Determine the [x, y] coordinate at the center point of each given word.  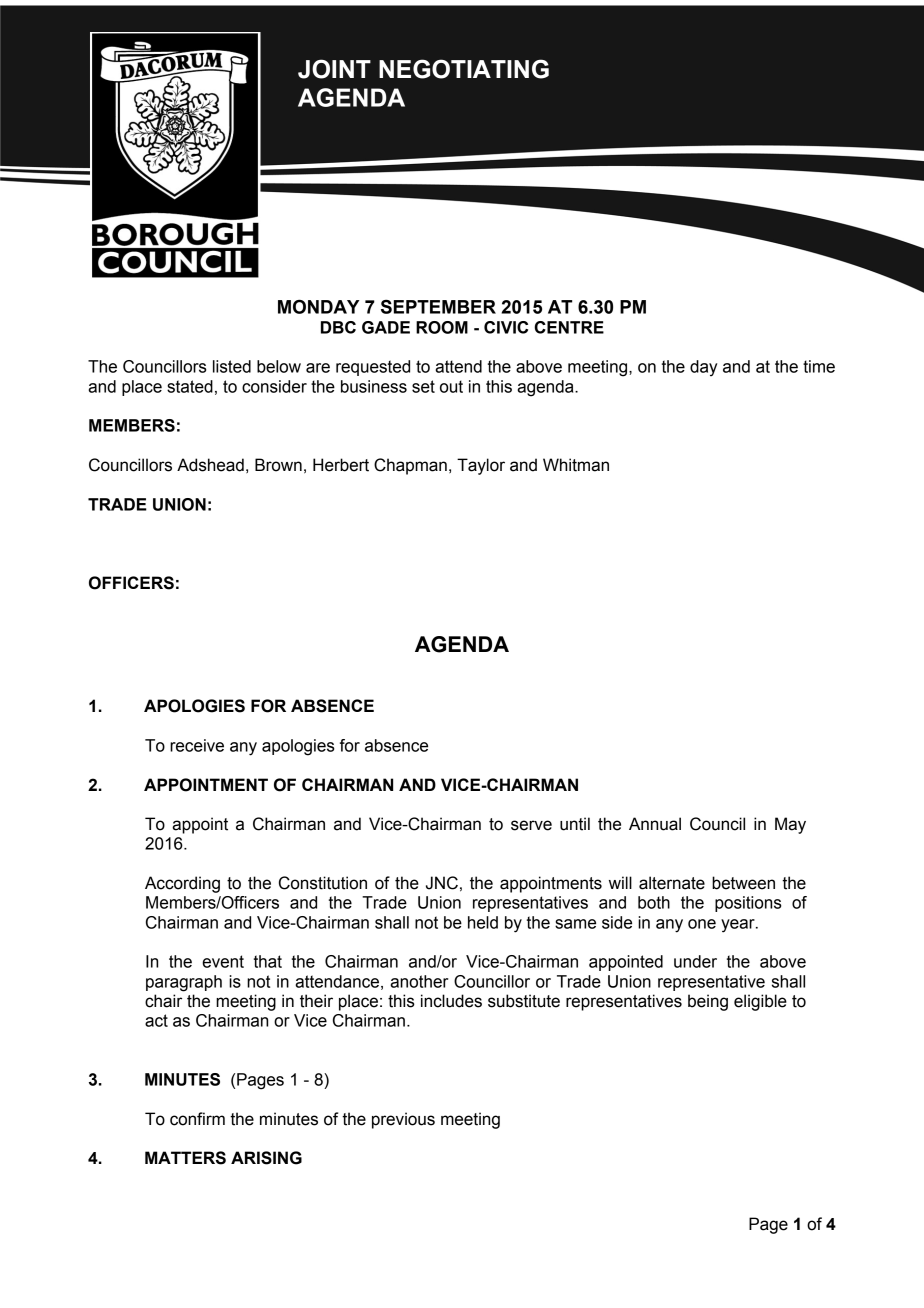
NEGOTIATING [464, 69]
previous [403, 1120]
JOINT [334, 69]
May [790, 825]
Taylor [481, 466]
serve [531, 825]
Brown [278, 465]
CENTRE [569, 327]
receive [197, 745]
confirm [197, 1119]
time [819, 366]
